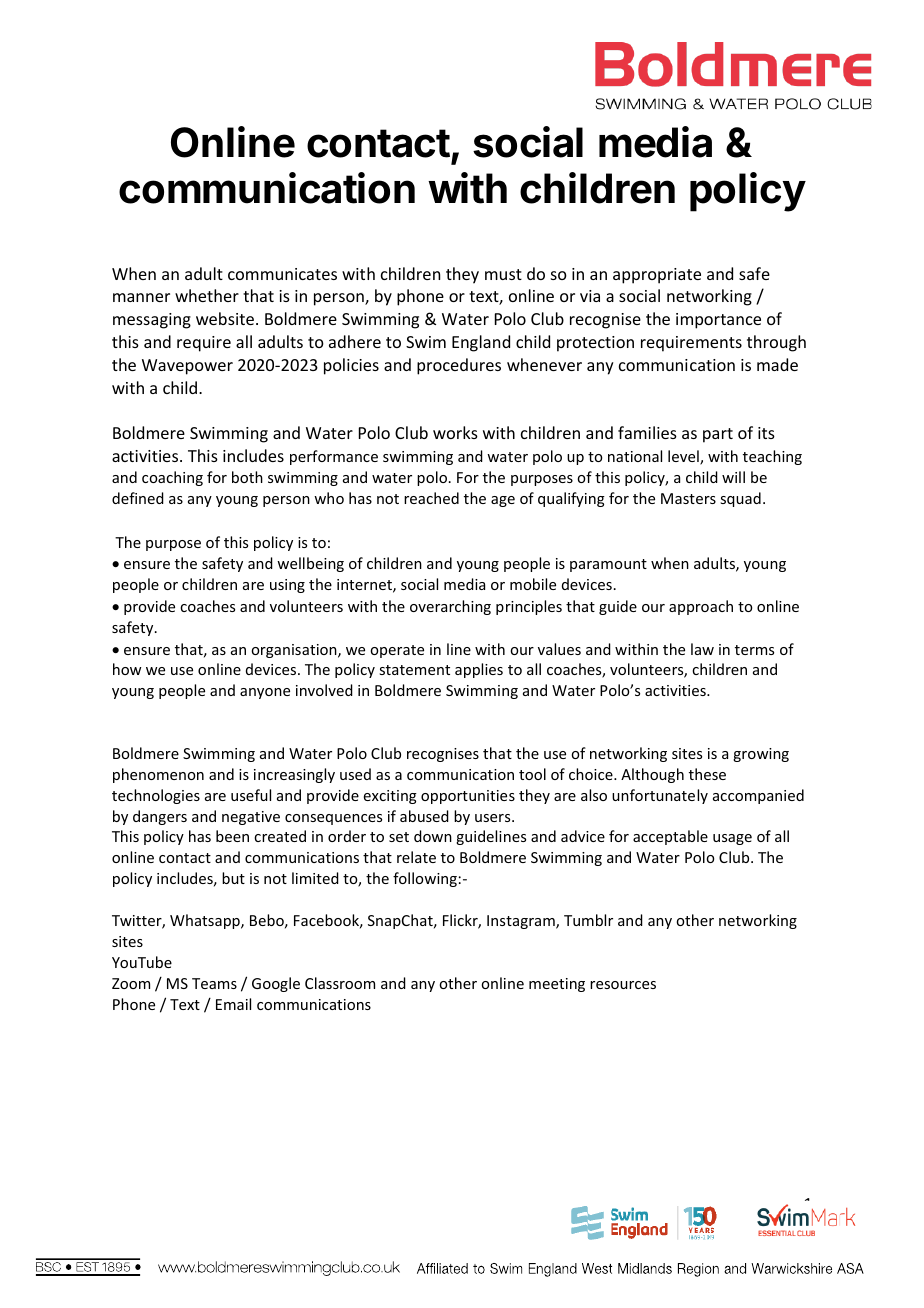  I want to click on importance, so click(718, 321).
